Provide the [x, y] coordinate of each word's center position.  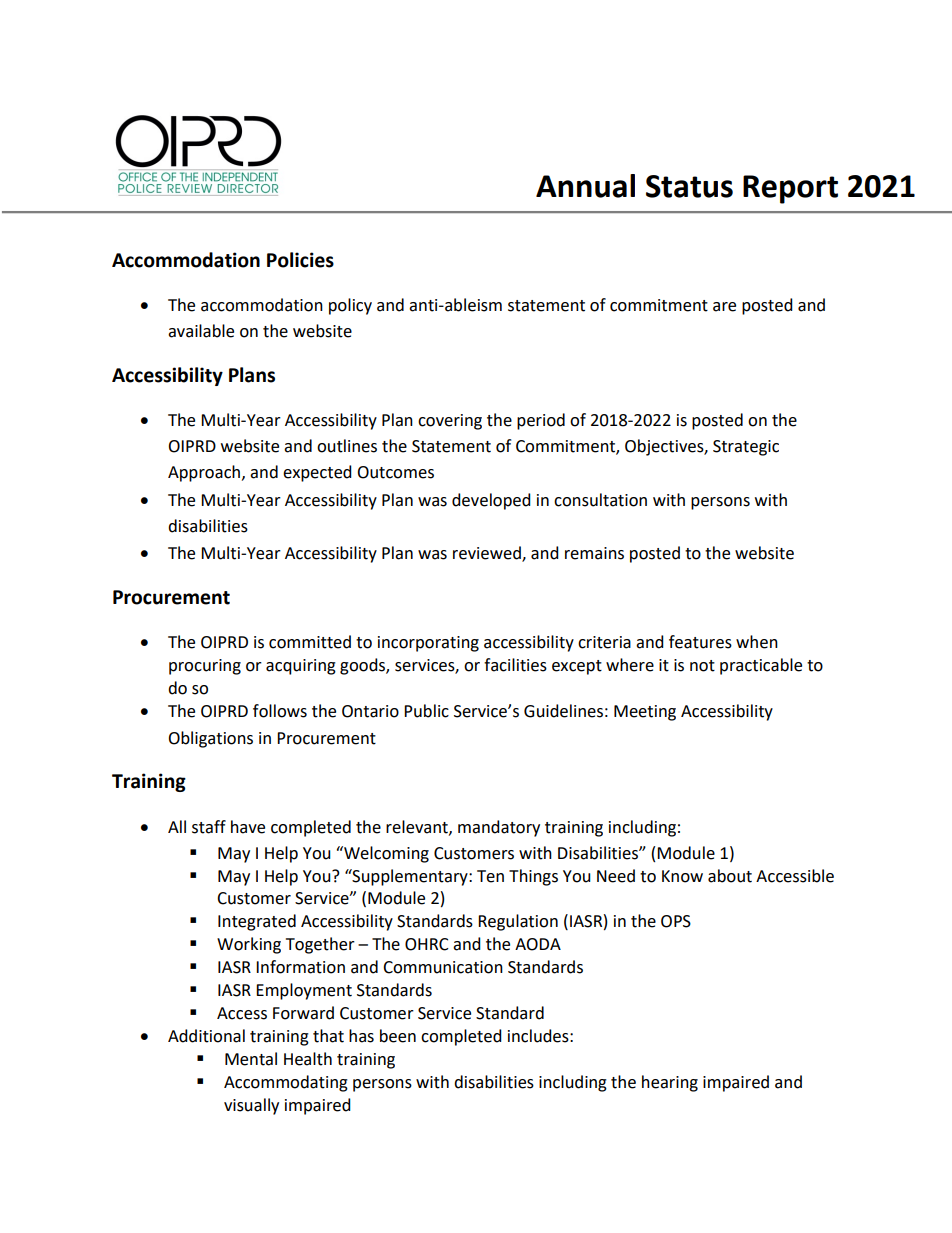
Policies [300, 260]
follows [280, 711]
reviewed [488, 554]
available [201, 331]
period [541, 421]
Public [426, 711]
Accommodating [286, 1083]
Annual [585, 186]
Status [689, 186]
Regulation [518, 922]
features [700, 642]
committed [310, 642]
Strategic [746, 448]
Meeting [645, 713]
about [730, 876]
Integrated [257, 922]
